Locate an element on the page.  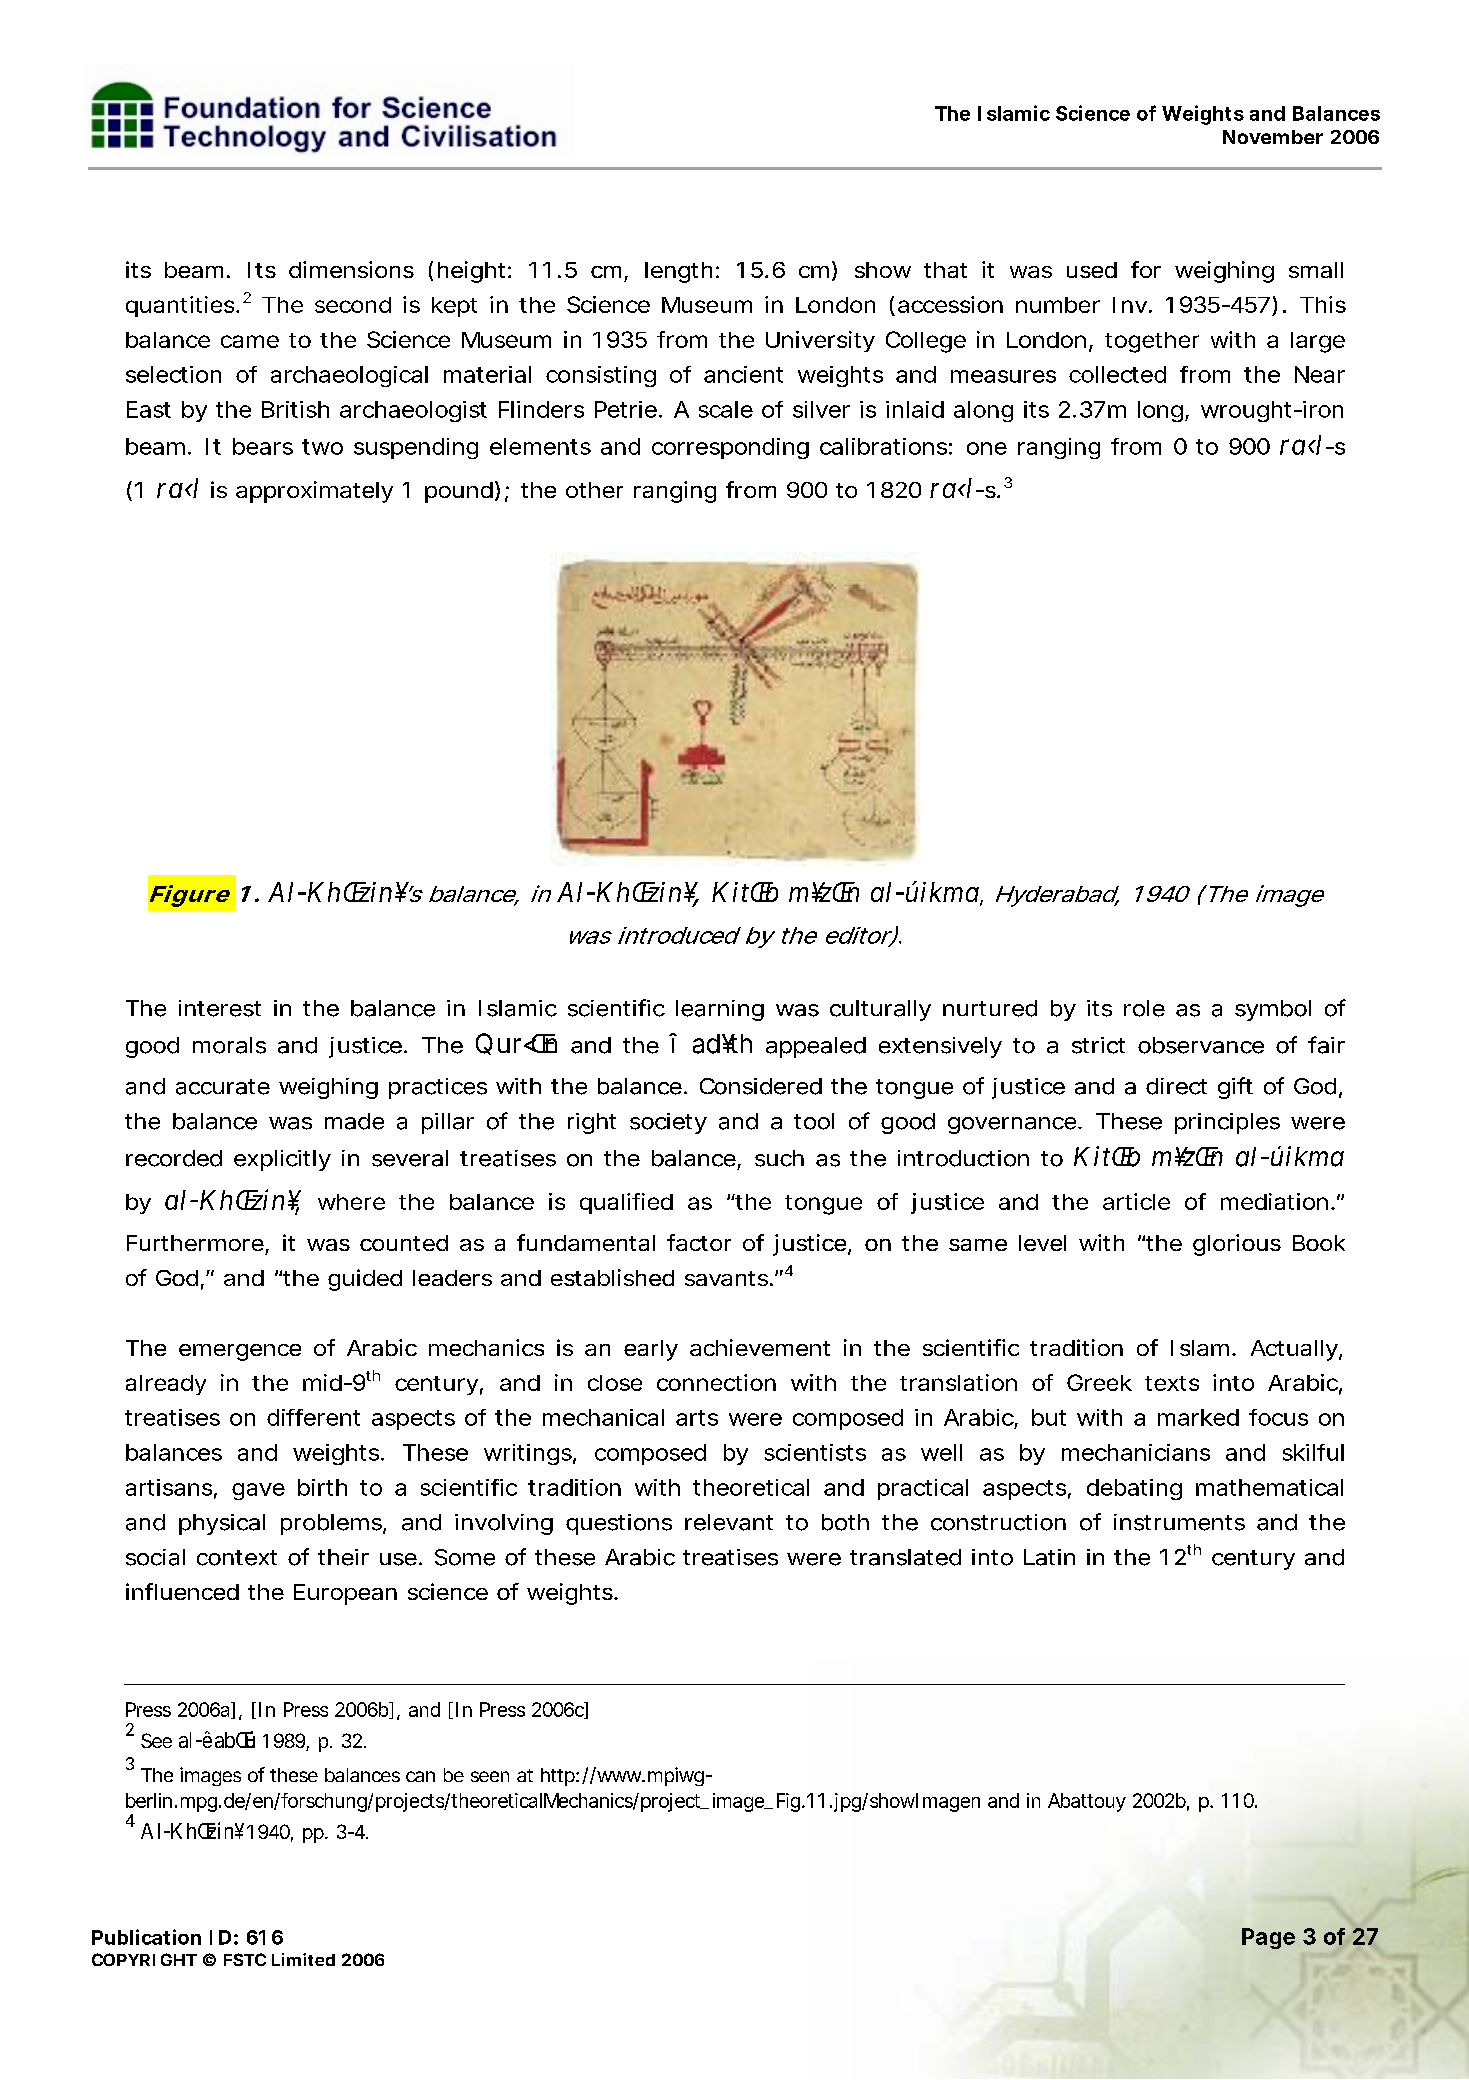
role is located at coordinates (1144, 1008).
